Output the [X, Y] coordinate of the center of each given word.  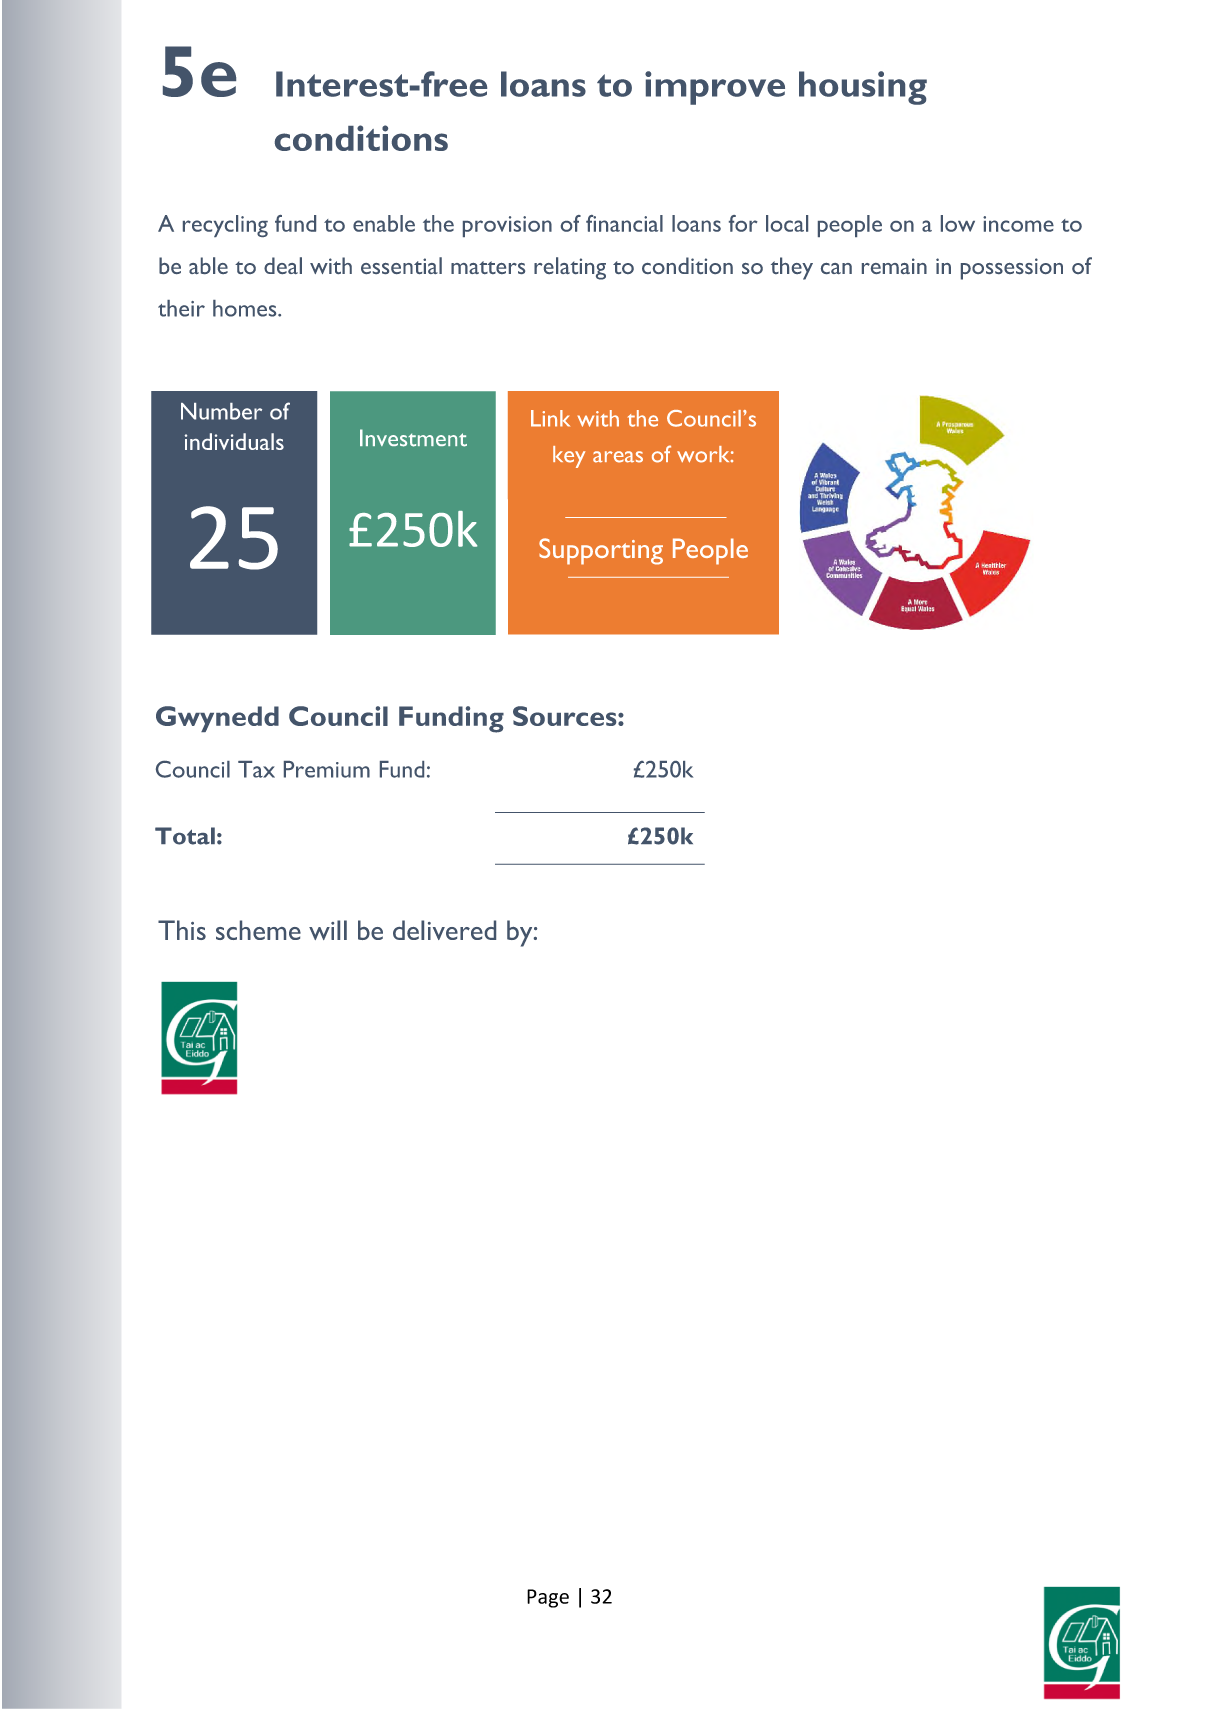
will [328, 930]
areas [618, 457]
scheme [258, 930]
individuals [234, 441]
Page [548, 1598]
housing [863, 88]
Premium [327, 769]
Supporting [601, 551]
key [569, 457]
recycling [225, 226]
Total [185, 836]
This [182, 930]
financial [624, 223]
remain [894, 266]
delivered [444, 930]
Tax [256, 769]
